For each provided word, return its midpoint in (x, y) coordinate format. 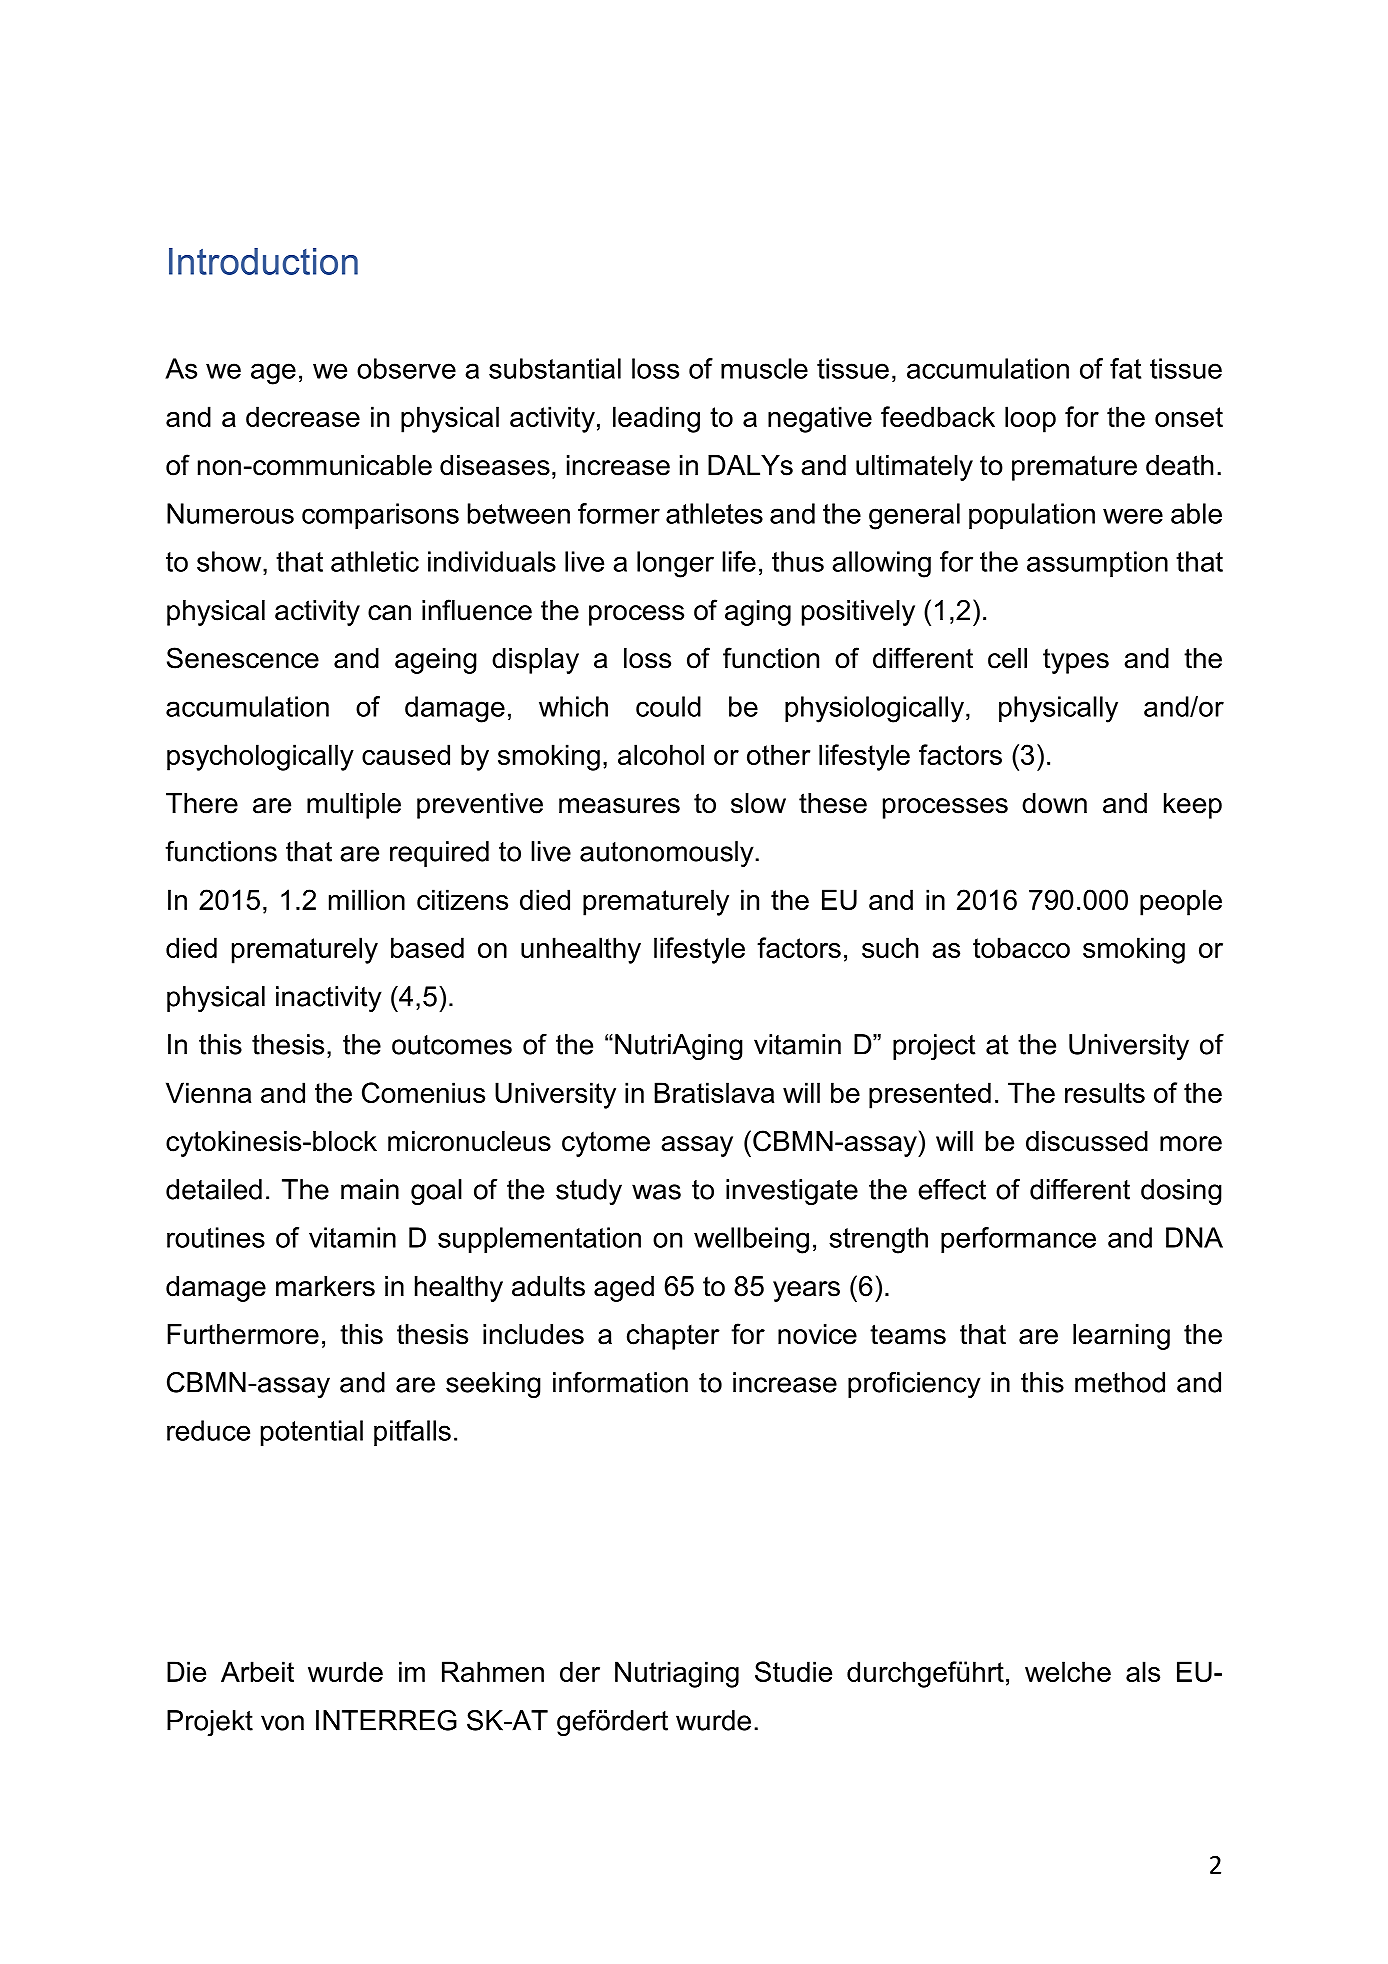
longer (675, 564)
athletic (375, 561)
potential (312, 1433)
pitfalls (412, 1433)
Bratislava (714, 1092)
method (1120, 1382)
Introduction (263, 261)
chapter (673, 1337)
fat (1125, 368)
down (1054, 803)
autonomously (668, 854)
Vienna (208, 1092)
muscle (764, 368)
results (1105, 1092)
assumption (1097, 564)
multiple (354, 806)
